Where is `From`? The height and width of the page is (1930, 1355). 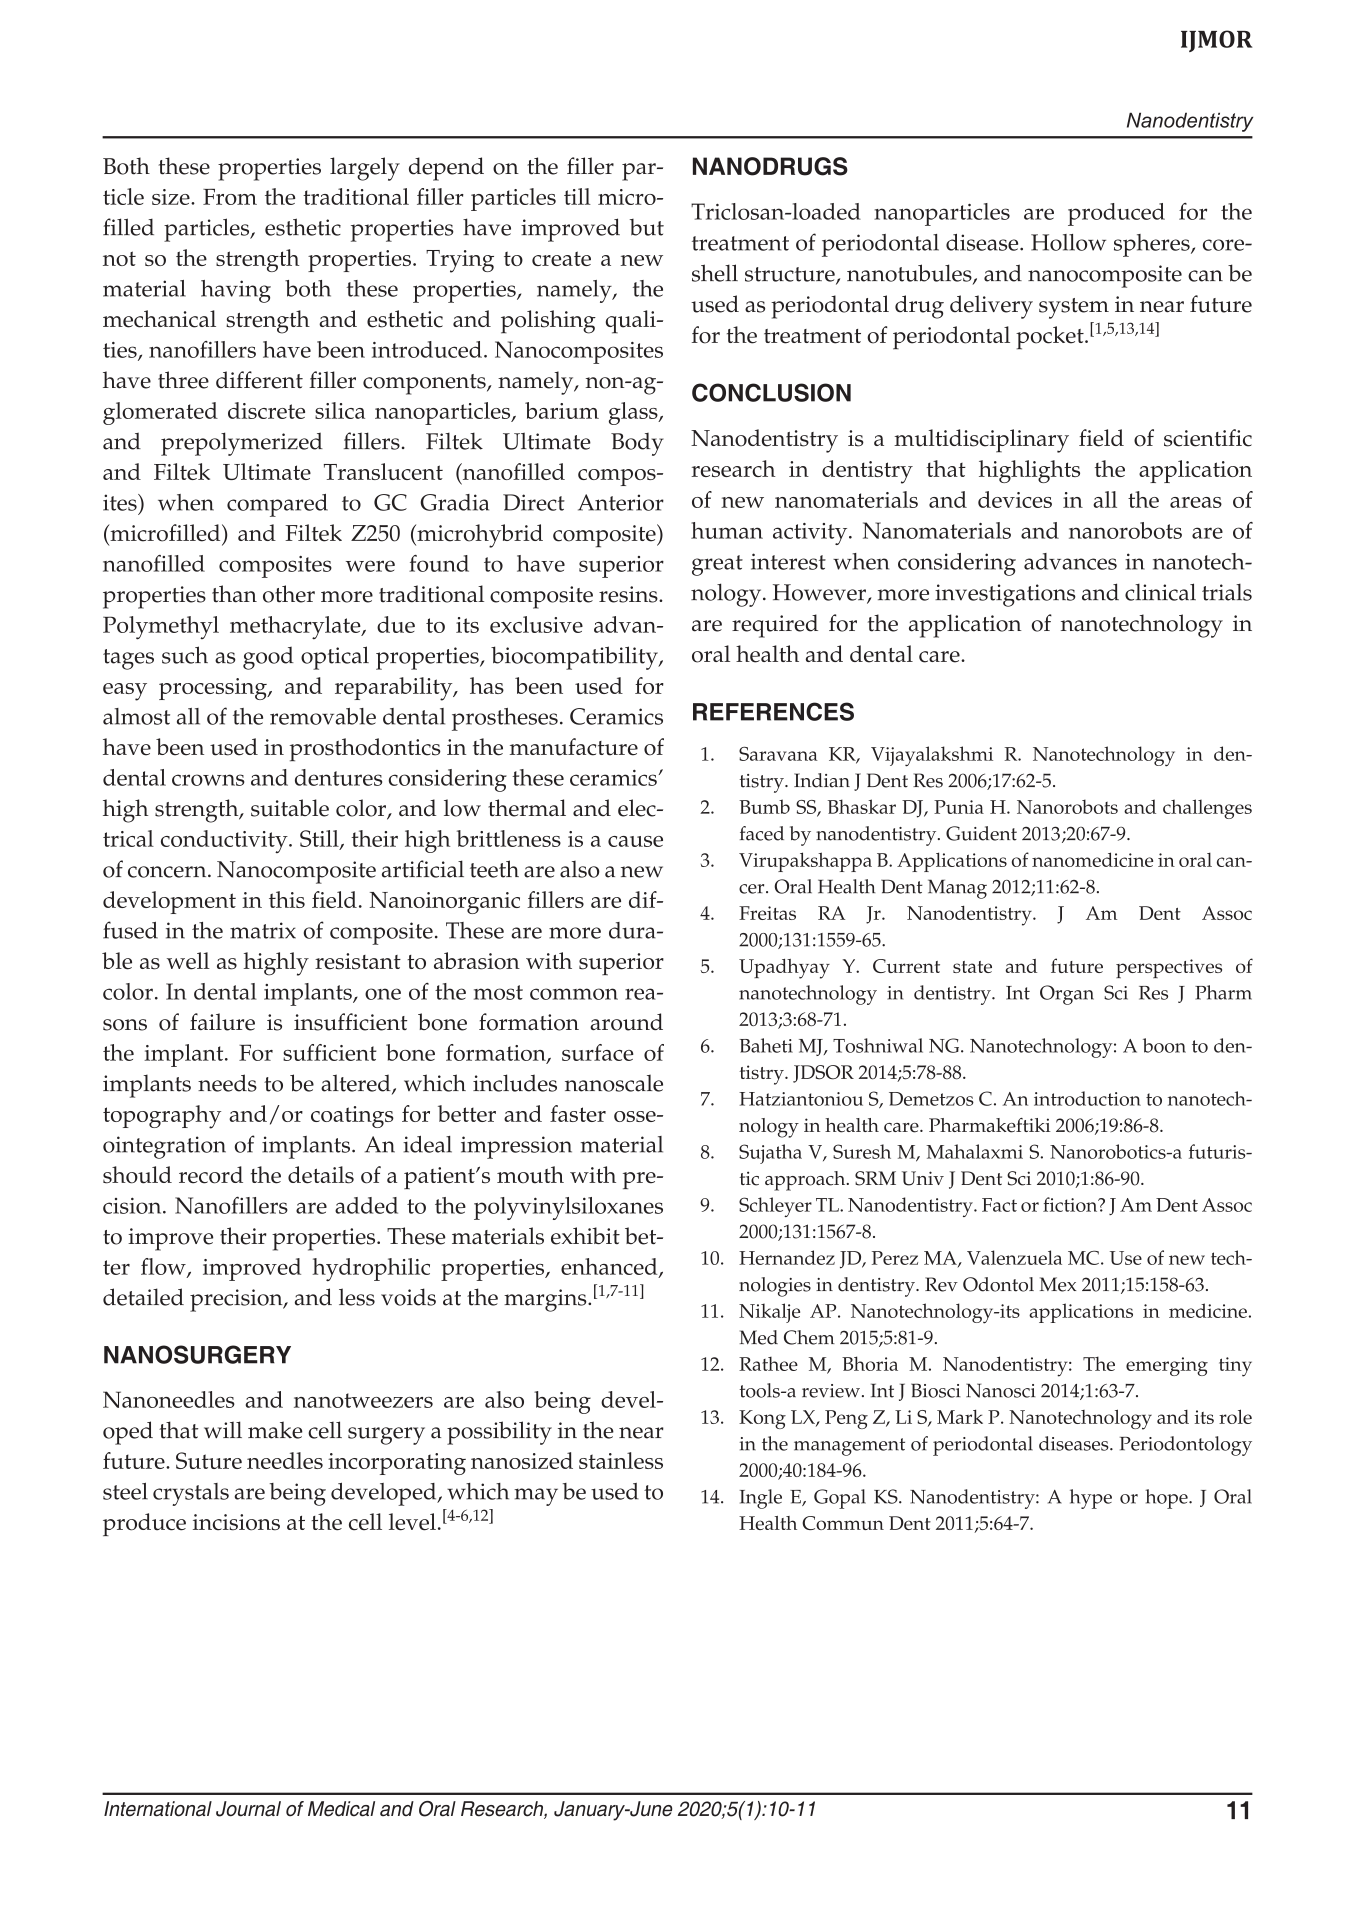 From is located at coordinates (230, 197).
